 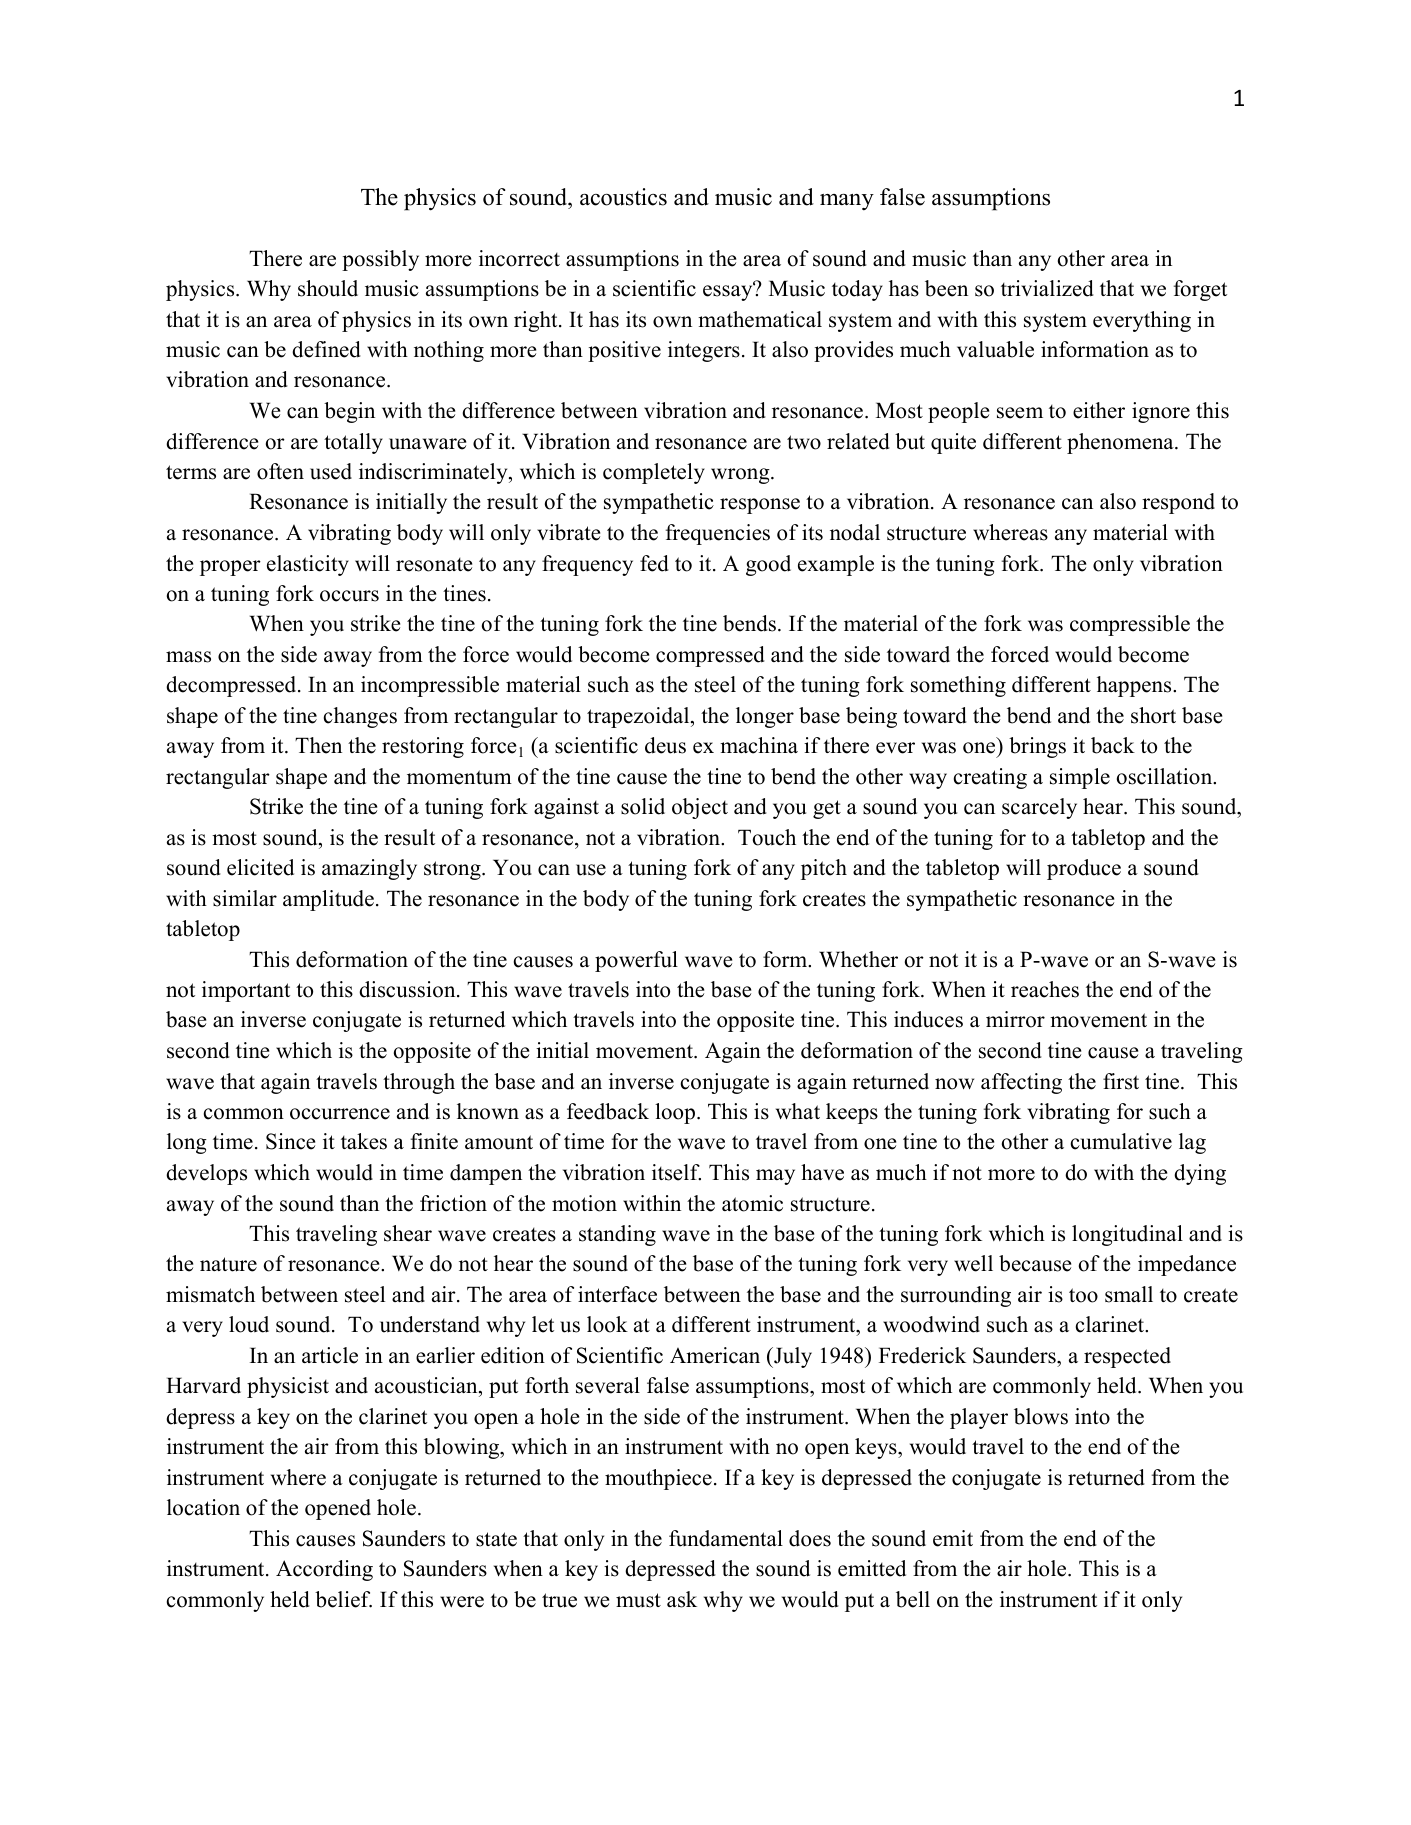 What do you see at coordinates (324, 1570) in the screenshot?
I see `According` at bounding box center [324, 1570].
